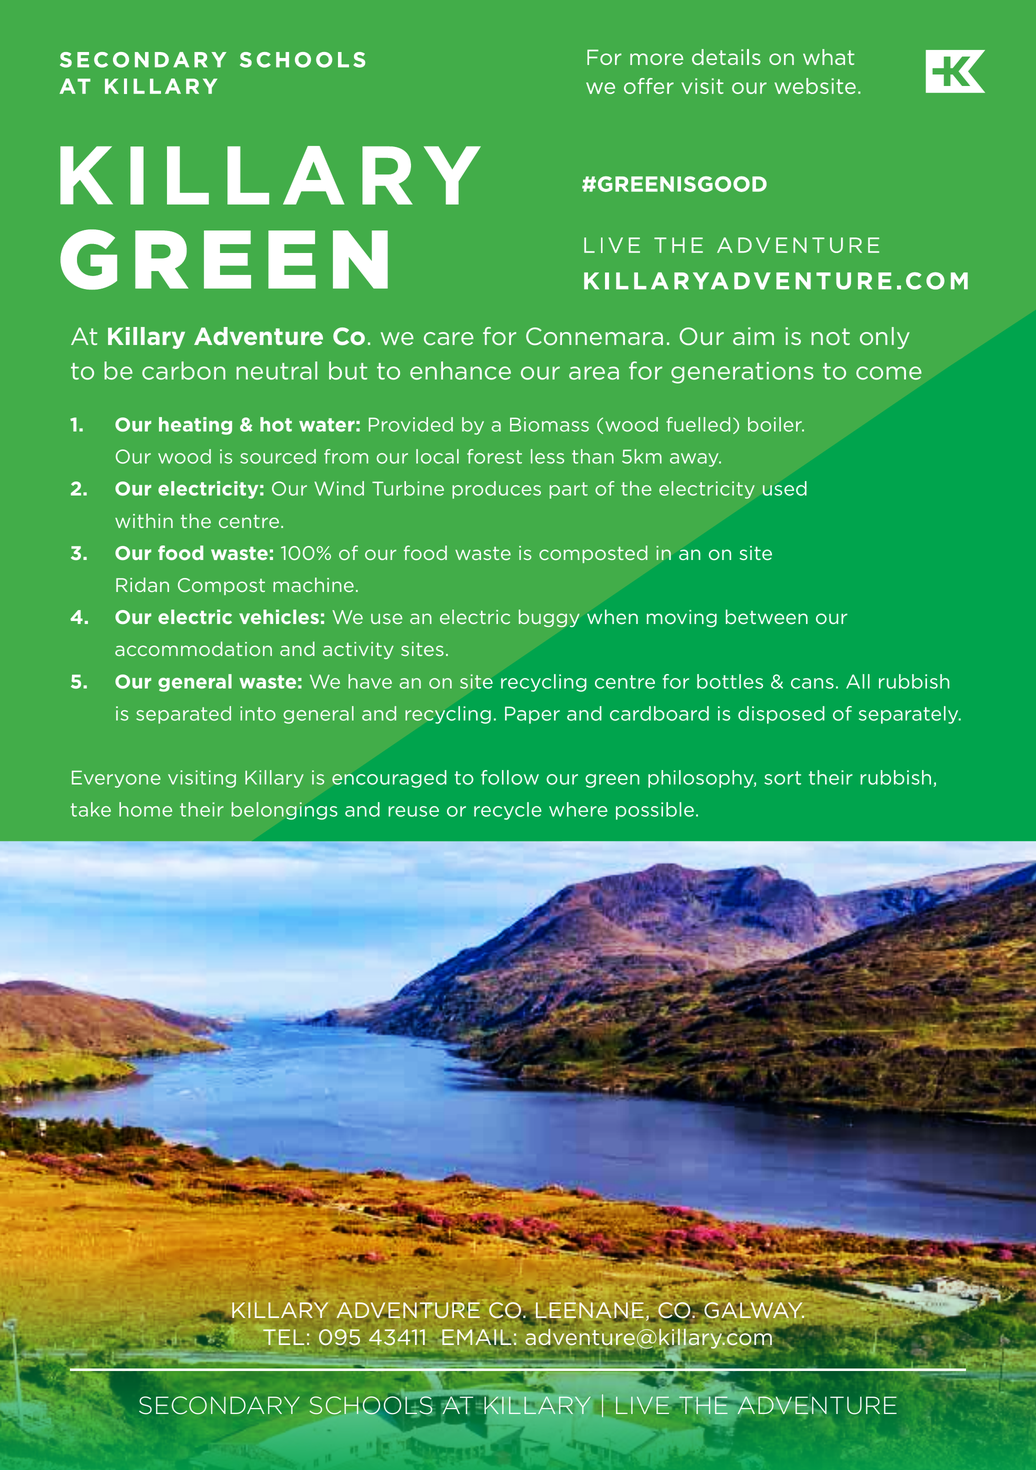  I want to click on carbon, so click(183, 370).
